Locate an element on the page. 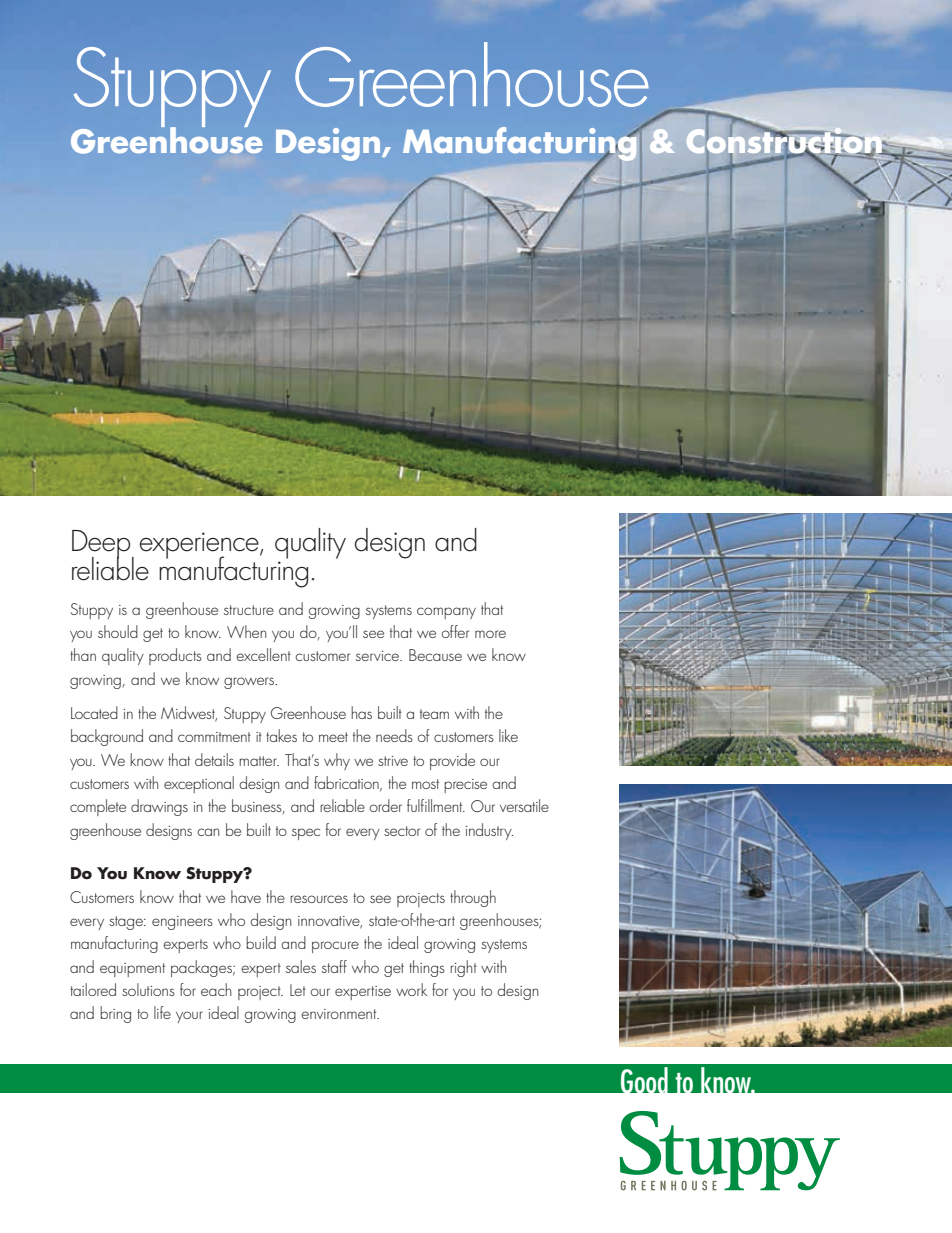  takes is located at coordinates (281, 735).
